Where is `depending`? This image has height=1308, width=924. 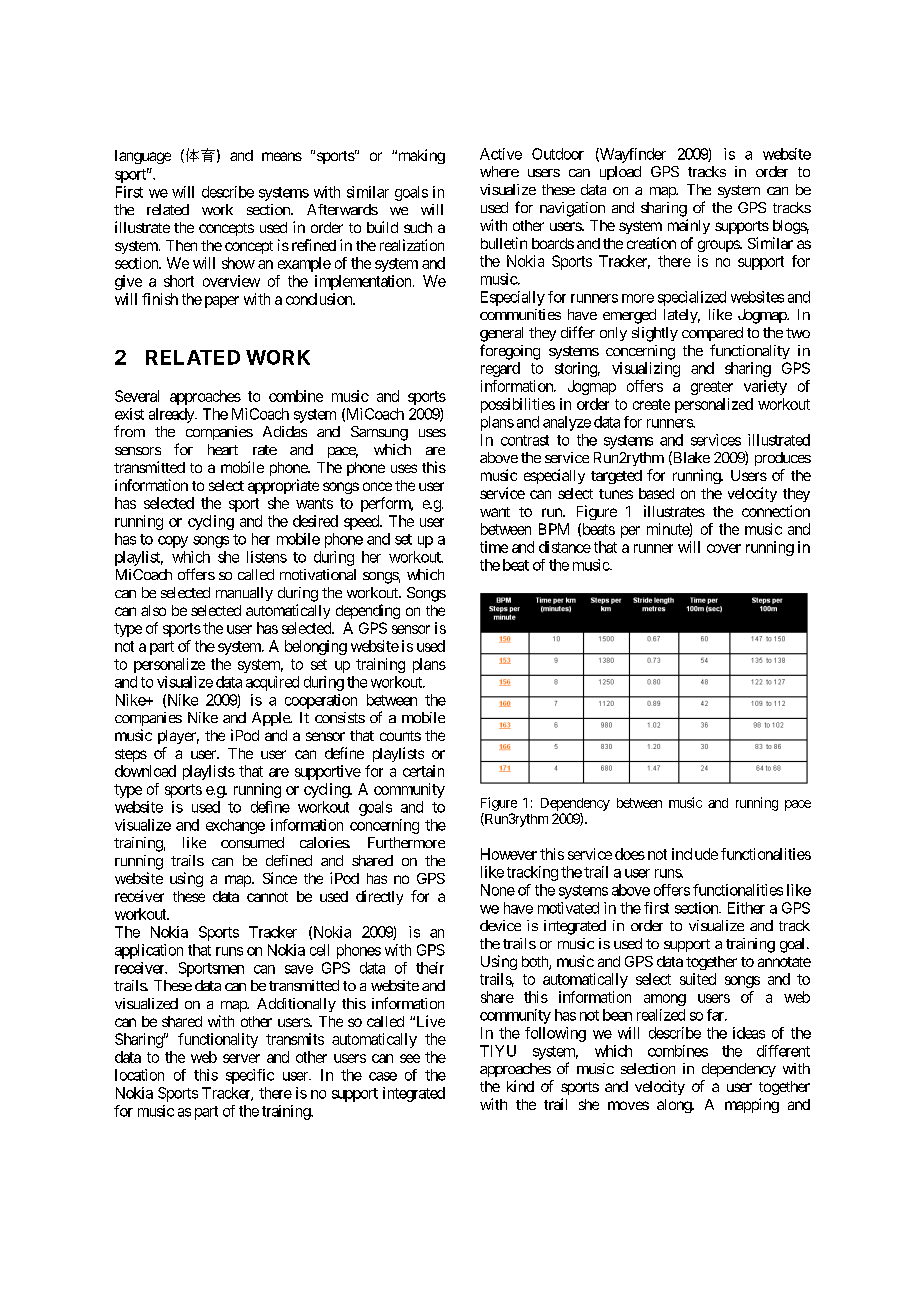 depending is located at coordinates (368, 611).
